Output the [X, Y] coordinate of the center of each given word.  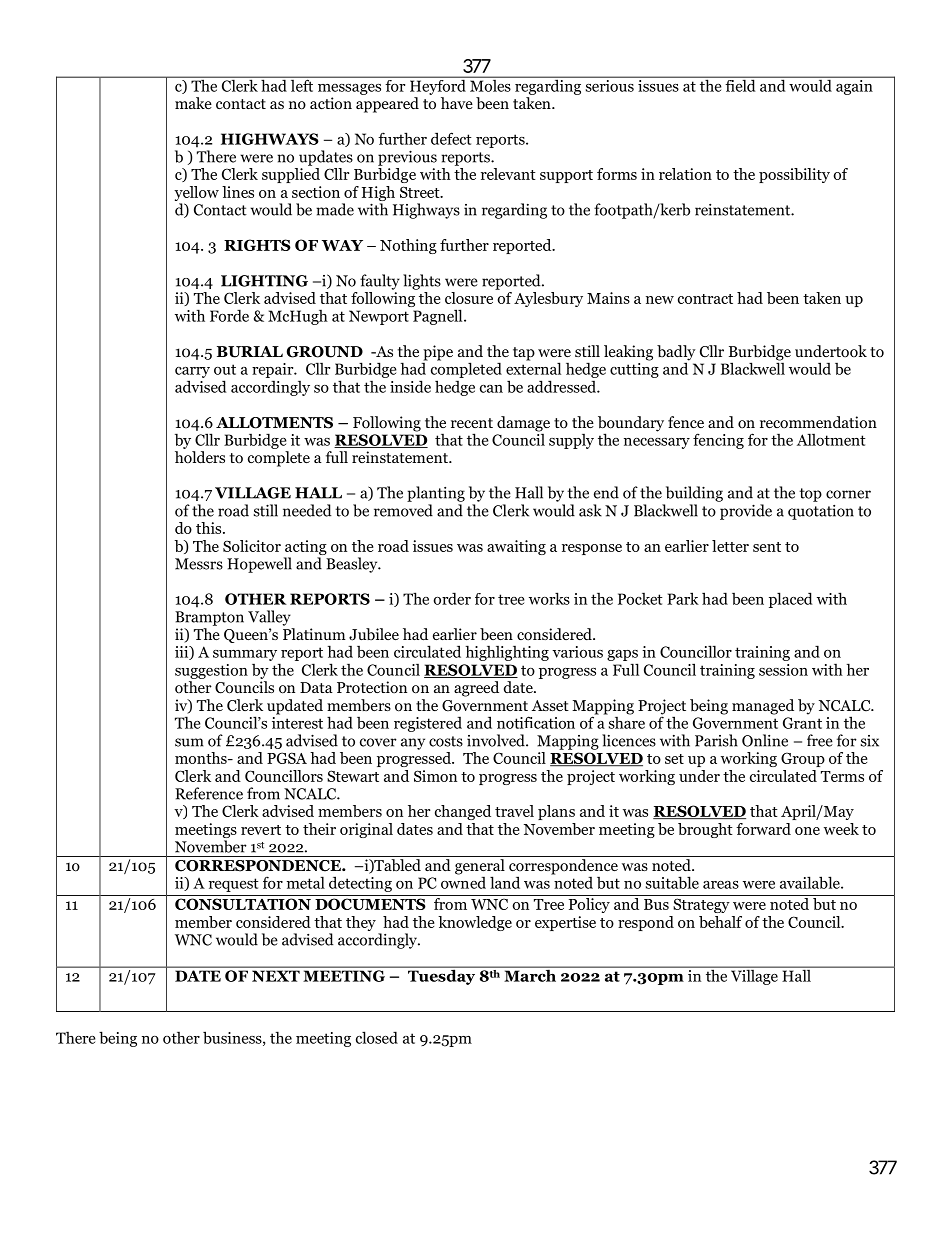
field [740, 84]
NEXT [276, 976]
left [302, 84]
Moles [490, 84]
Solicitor [252, 546]
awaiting [516, 547]
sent [767, 547]
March [530, 974]
